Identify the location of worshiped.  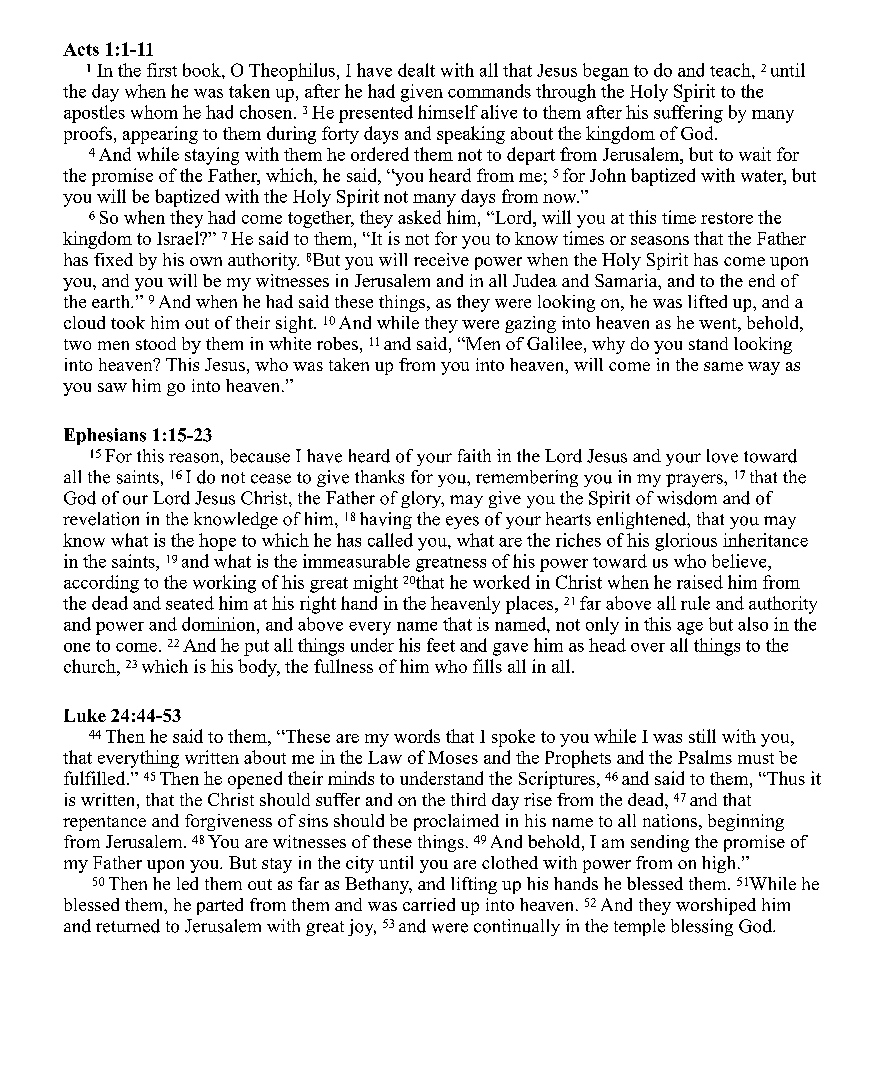
(716, 906).
